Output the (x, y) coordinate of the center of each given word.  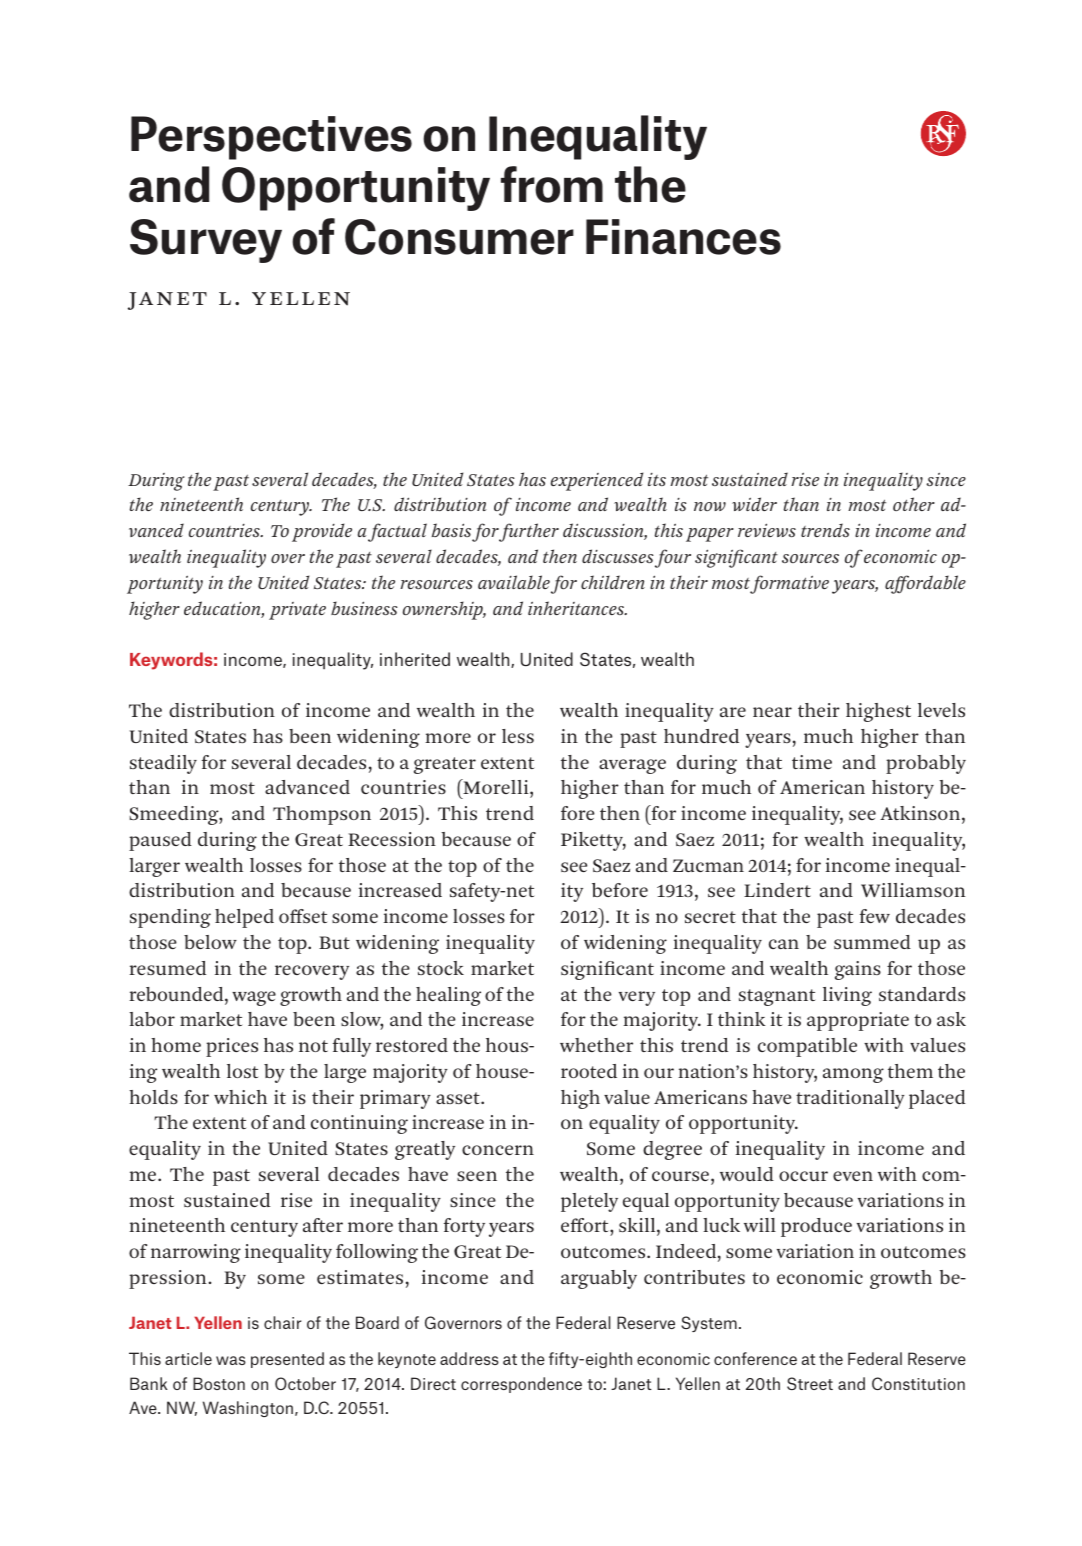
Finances (683, 237)
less (518, 736)
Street (810, 1383)
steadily (163, 764)
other (914, 504)
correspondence (521, 1385)
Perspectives (271, 138)
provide (322, 532)
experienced (597, 481)
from (552, 184)
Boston (219, 1383)
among (853, 1075)
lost (242, 1071)
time (812, 762)
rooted (589, 1071)
